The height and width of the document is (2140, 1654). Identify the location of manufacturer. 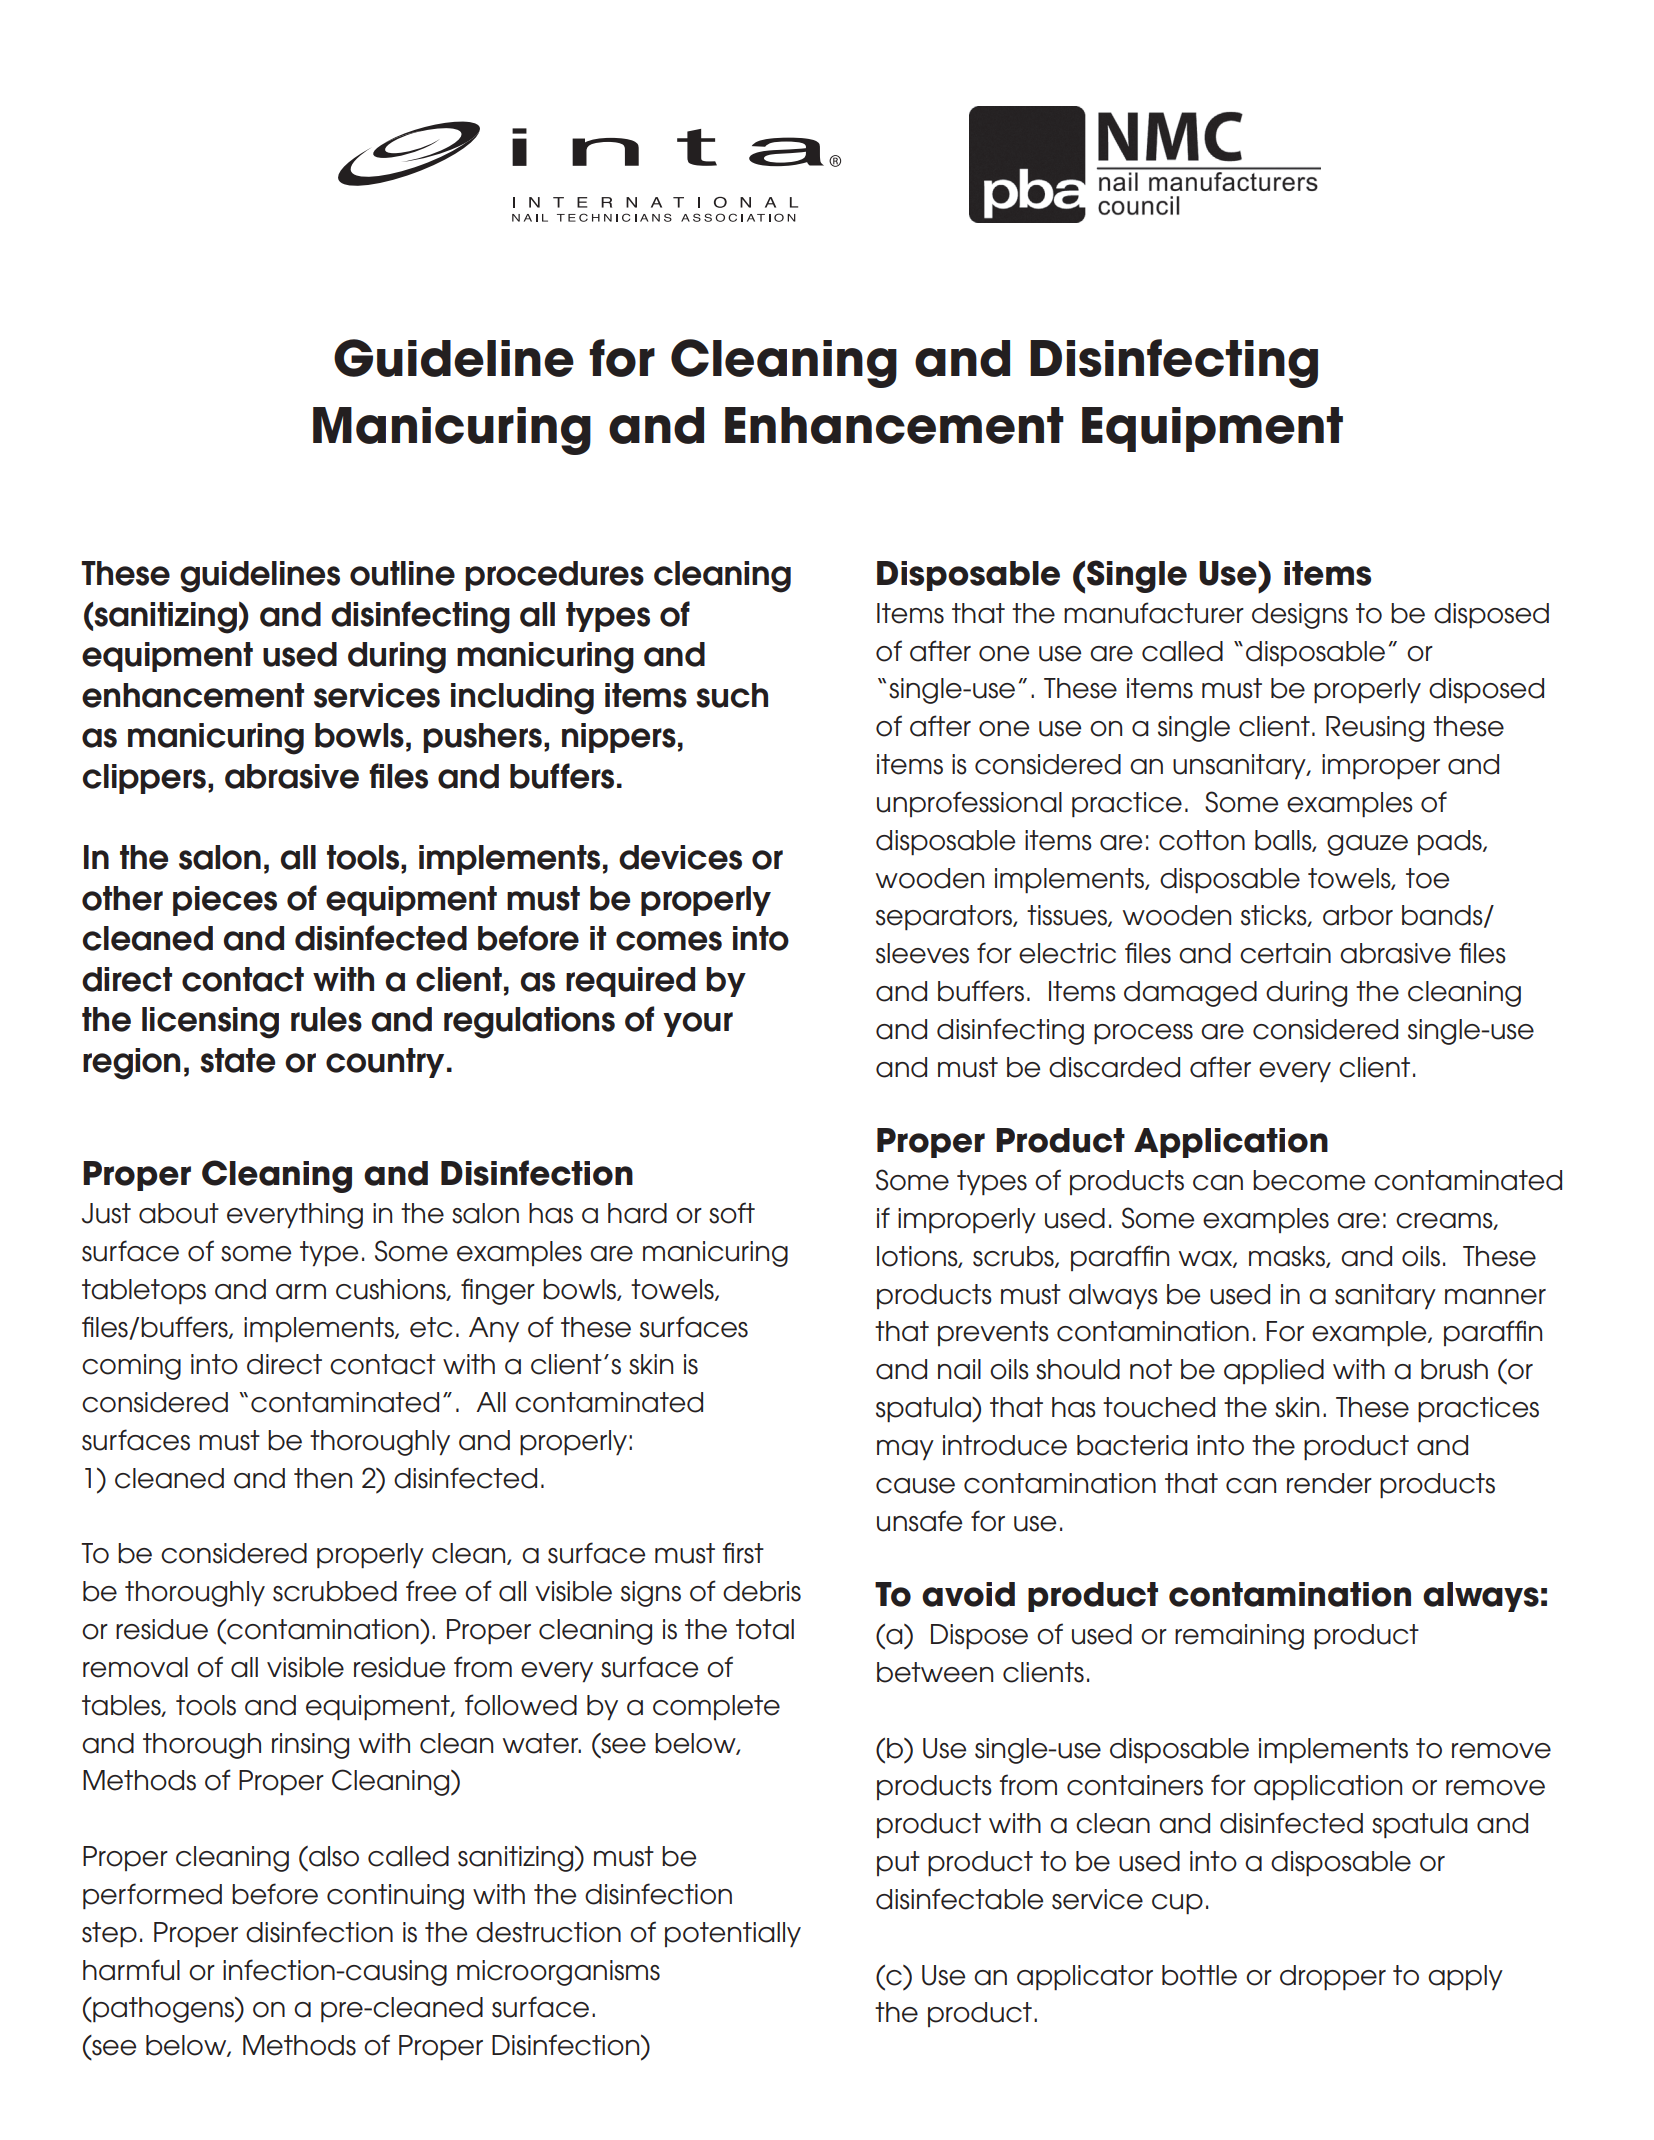
(1154, 613).
